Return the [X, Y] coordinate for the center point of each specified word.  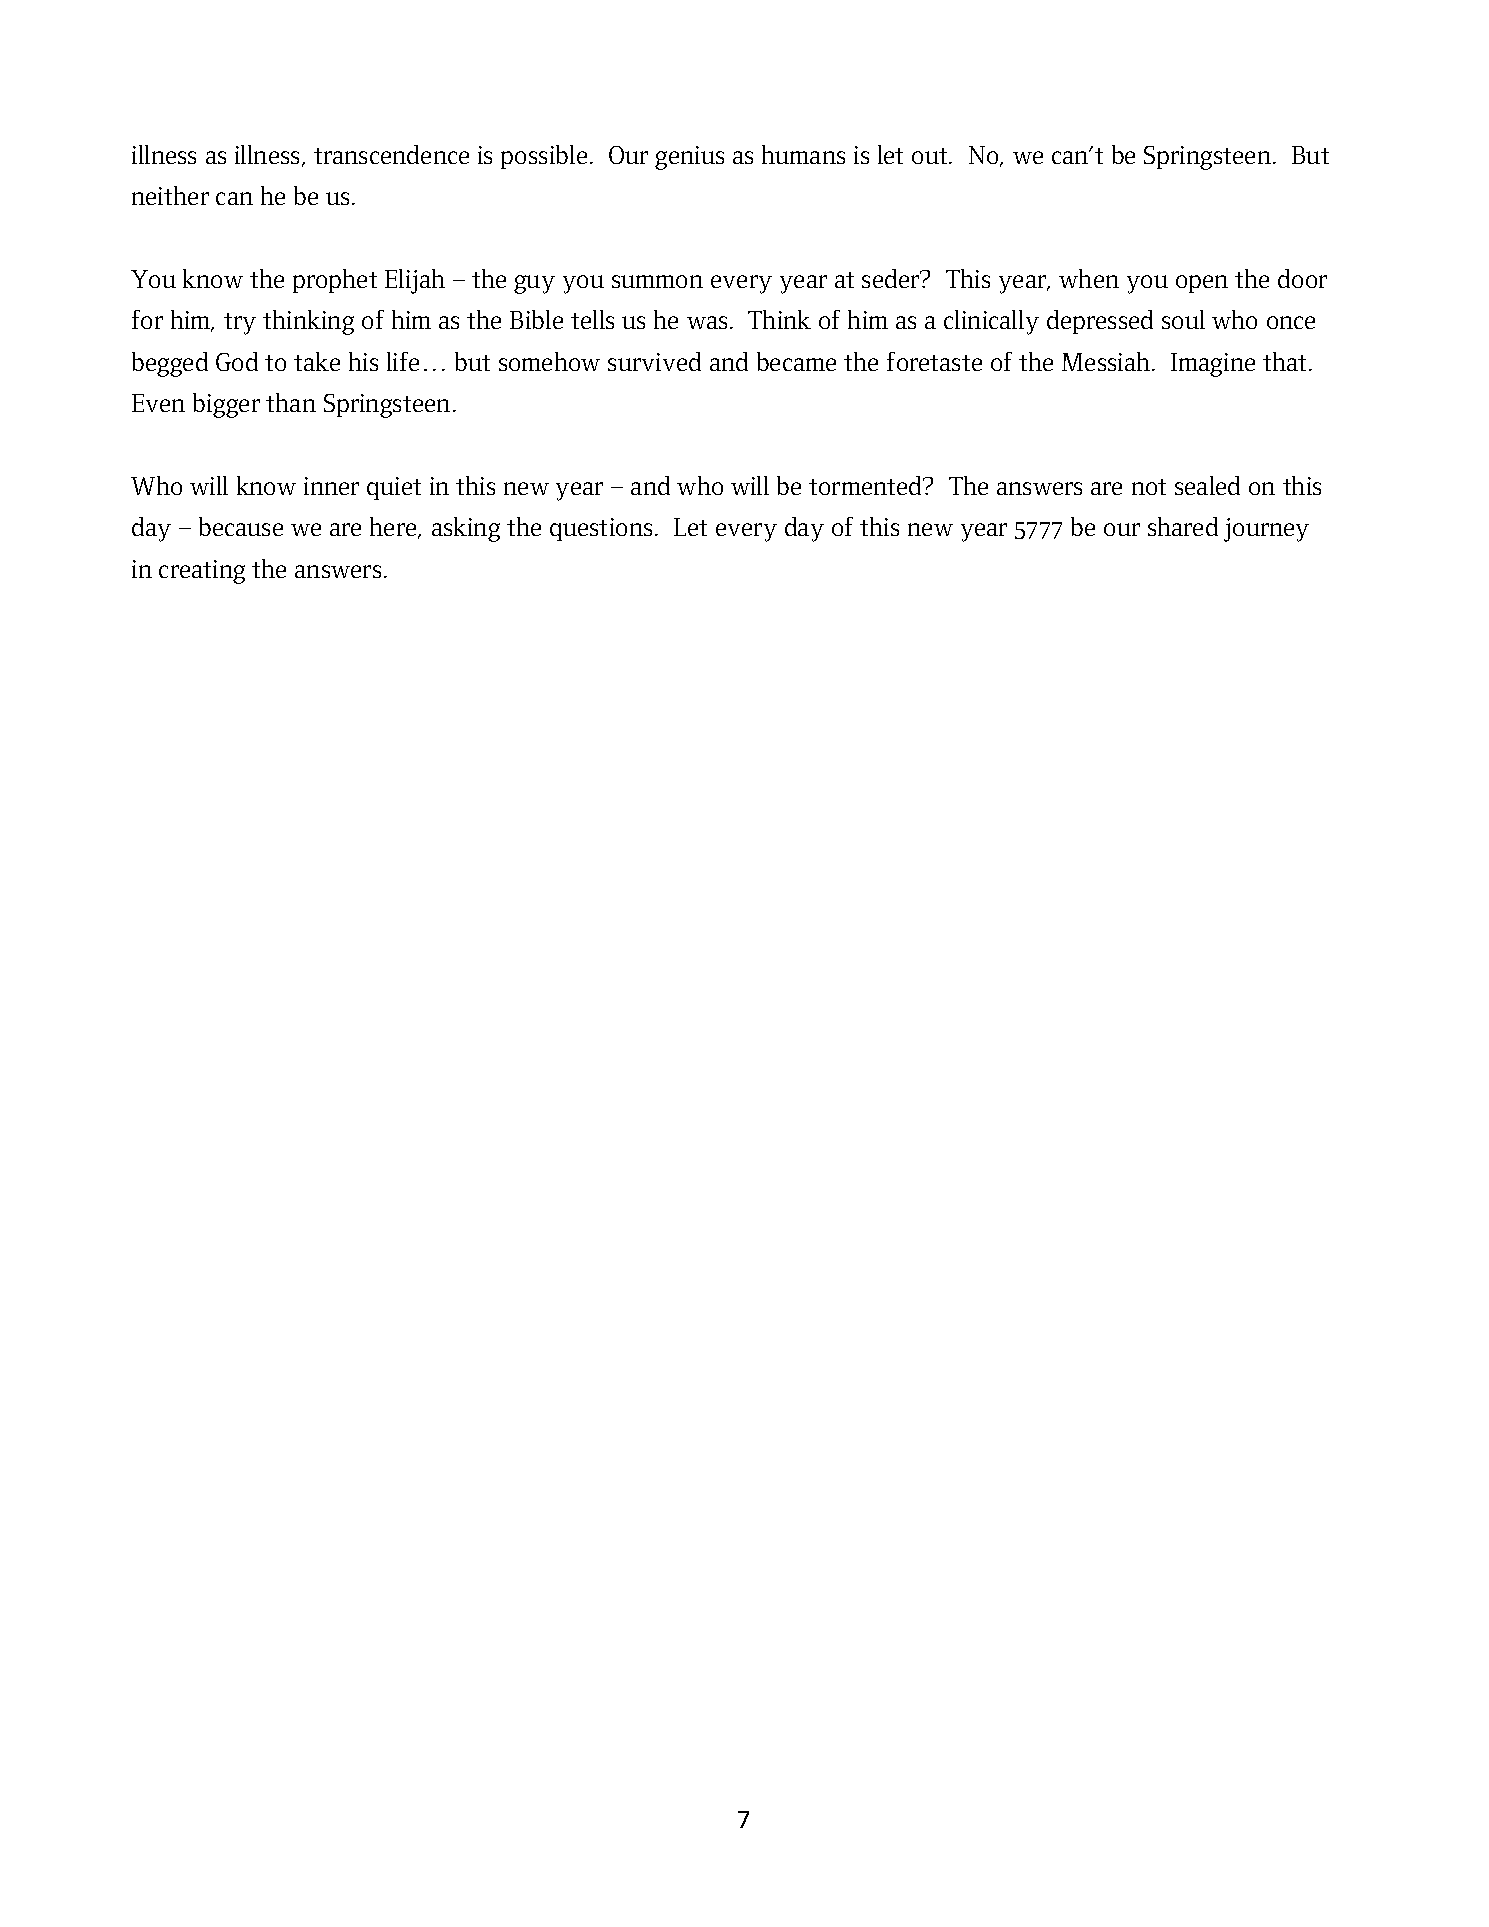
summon [657, 281]
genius [689, 158]
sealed [1207, 485]
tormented [867, 485]
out [931, 156]
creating [202, 572]
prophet [335, 281]
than [291, 402]
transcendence [391, 154]
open [1202, 284]
